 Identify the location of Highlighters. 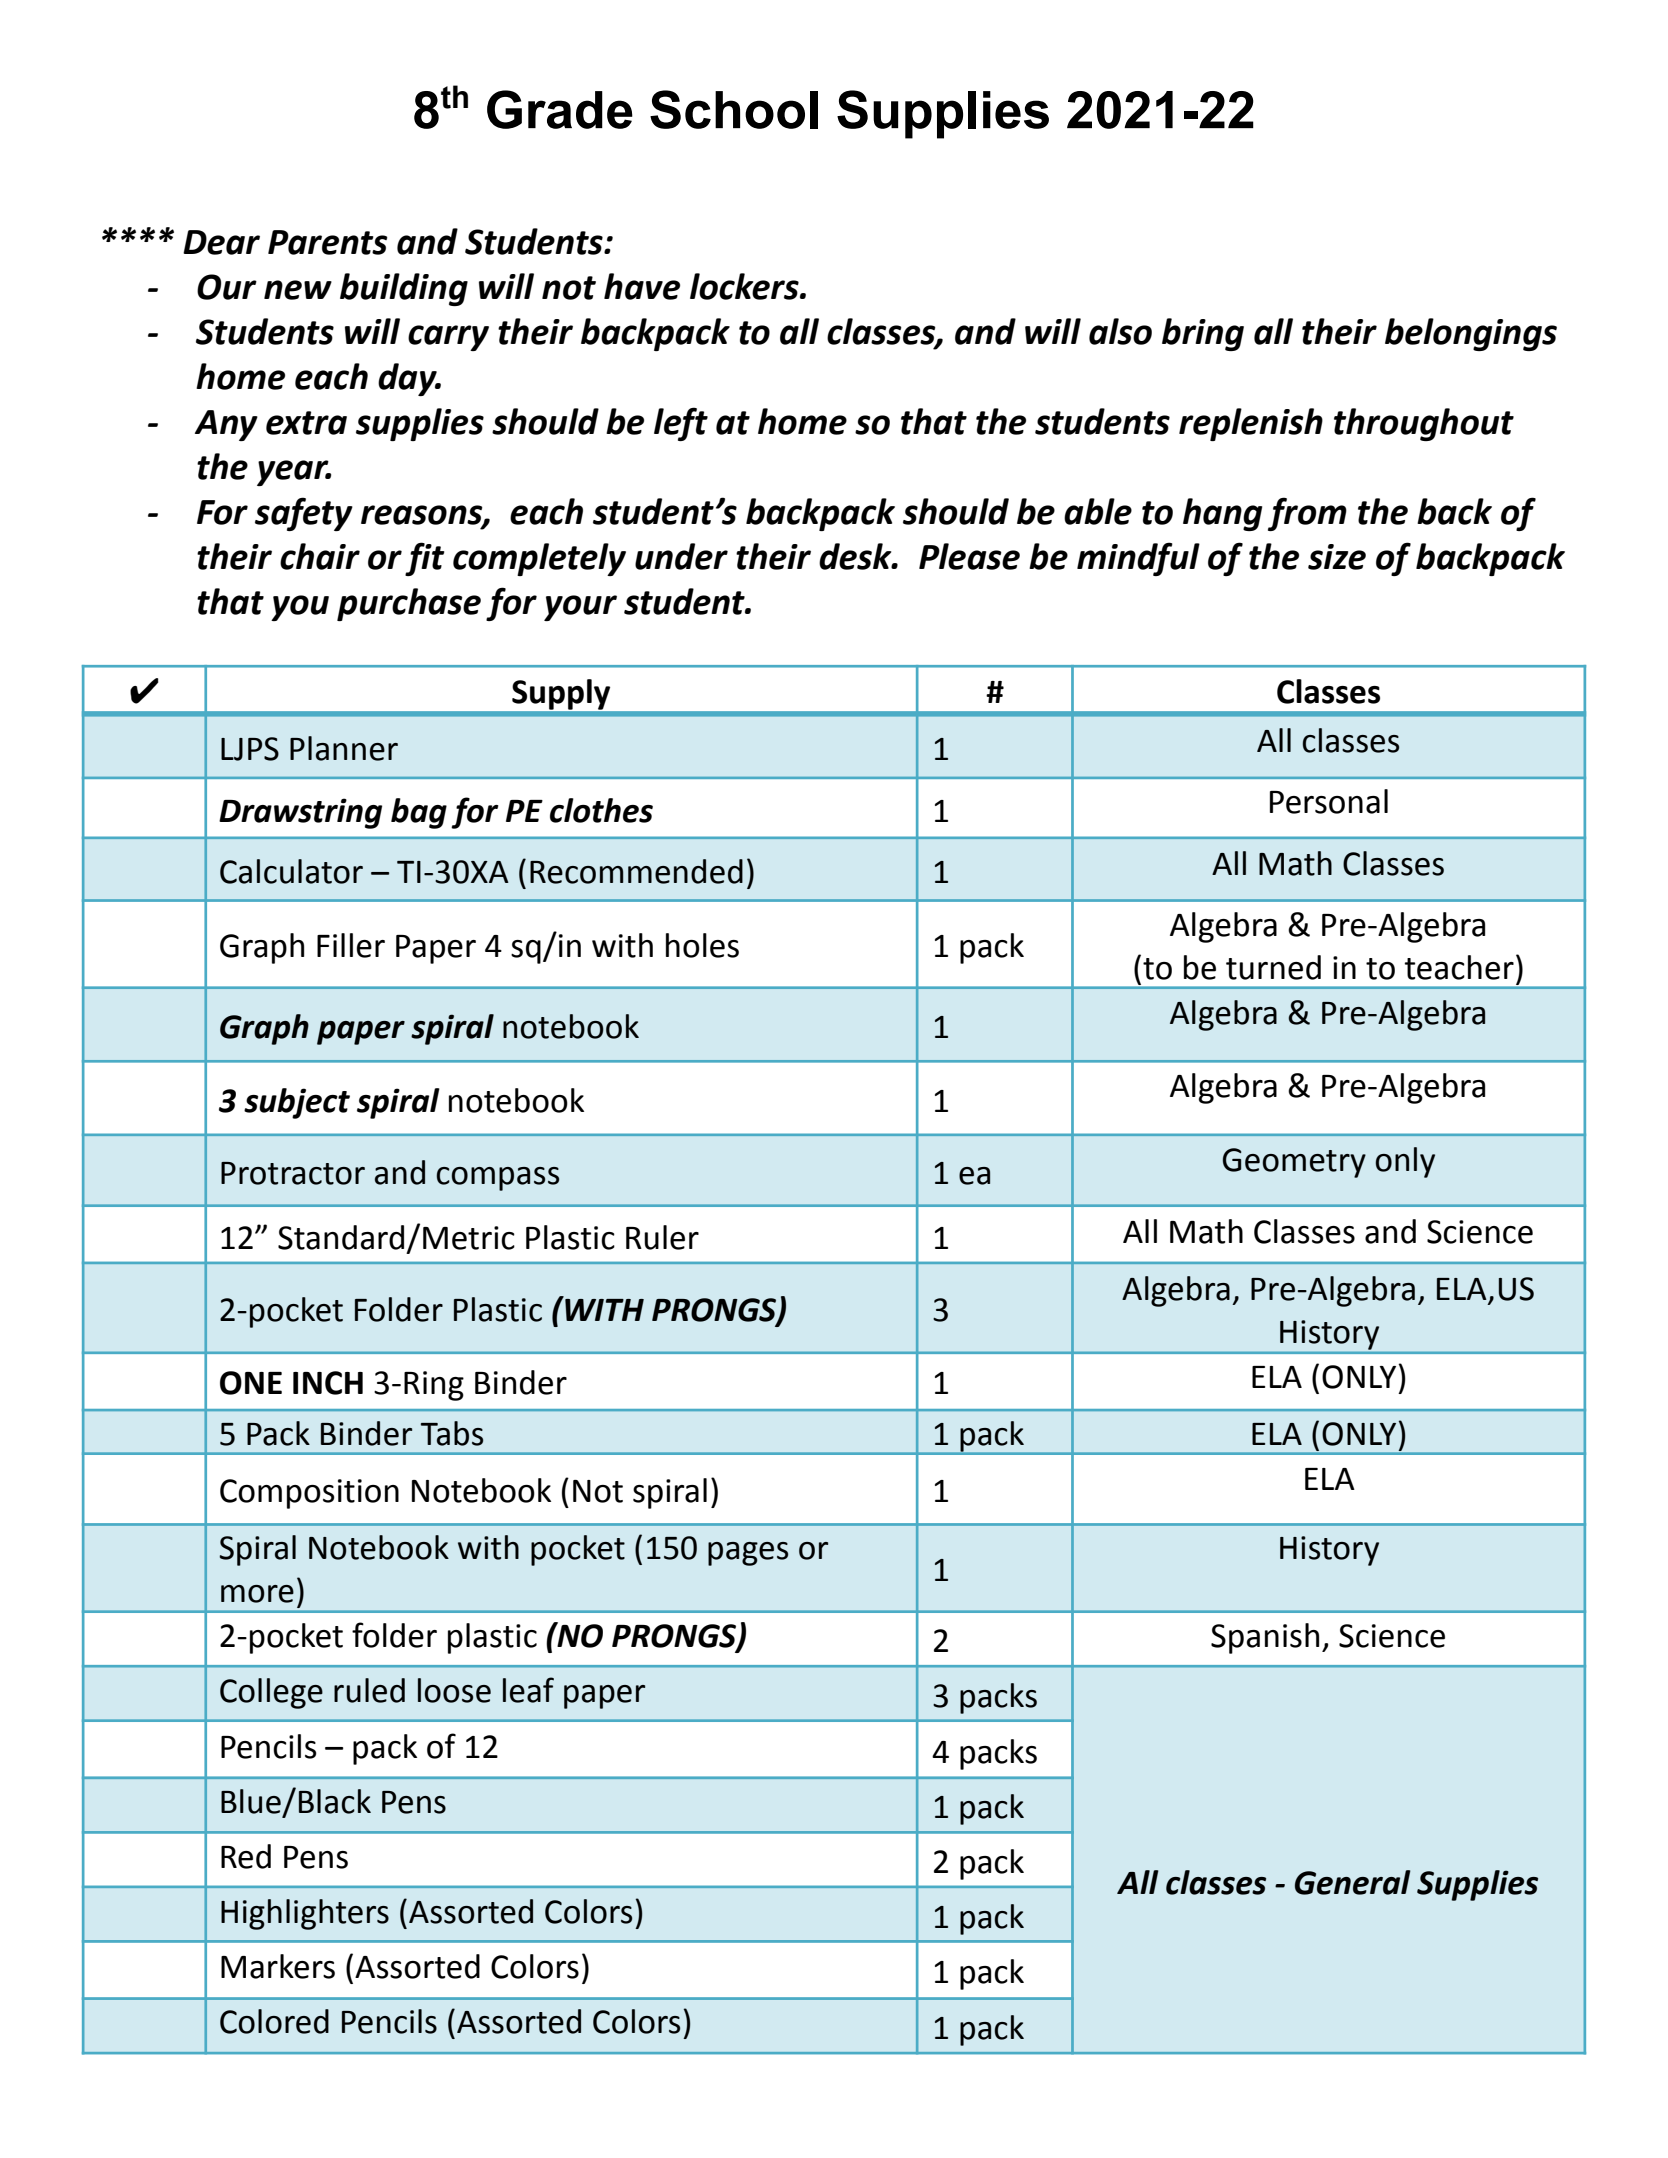
(305, 1914).
